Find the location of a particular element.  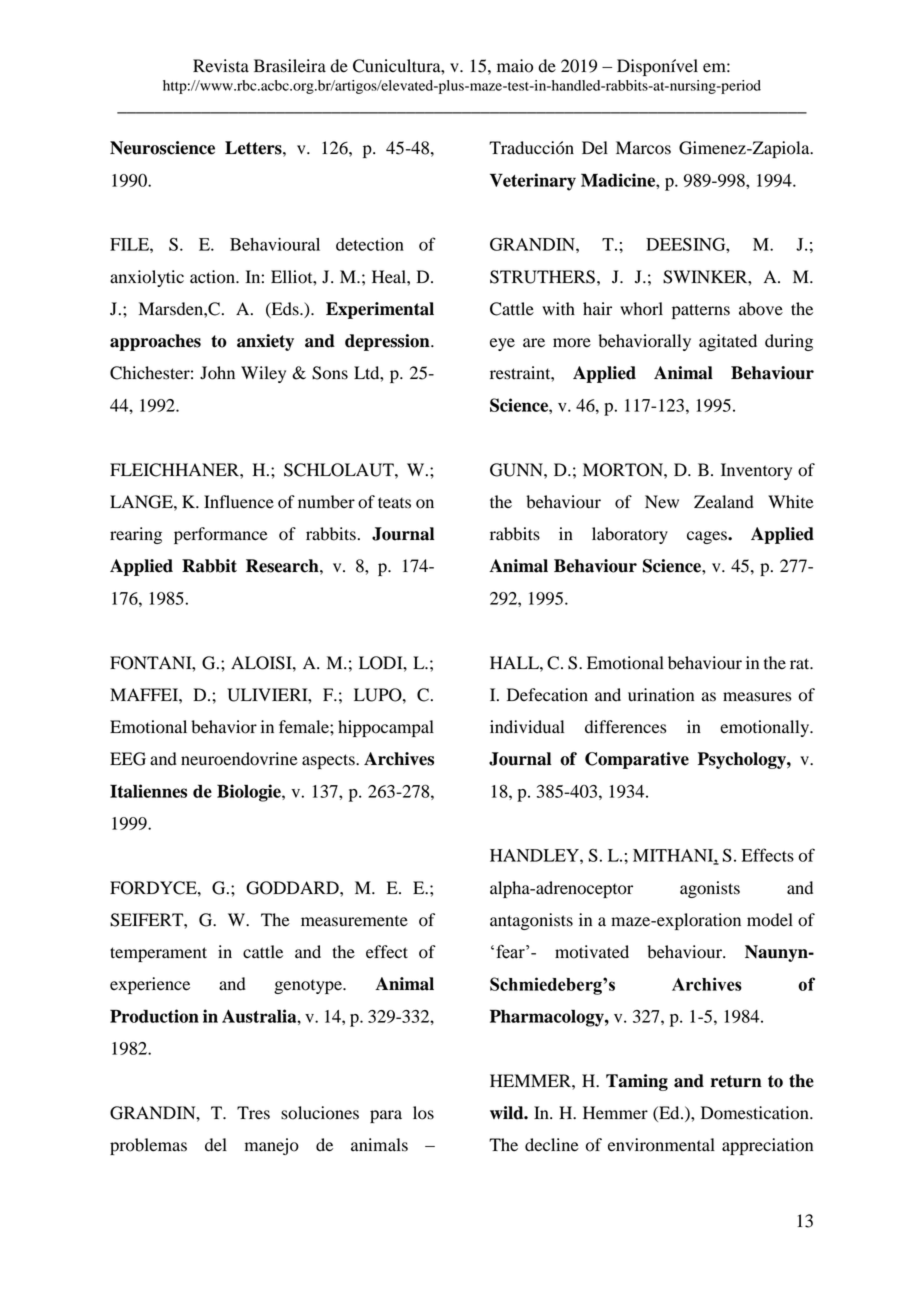

individual is located at coordinates (527, 727).
